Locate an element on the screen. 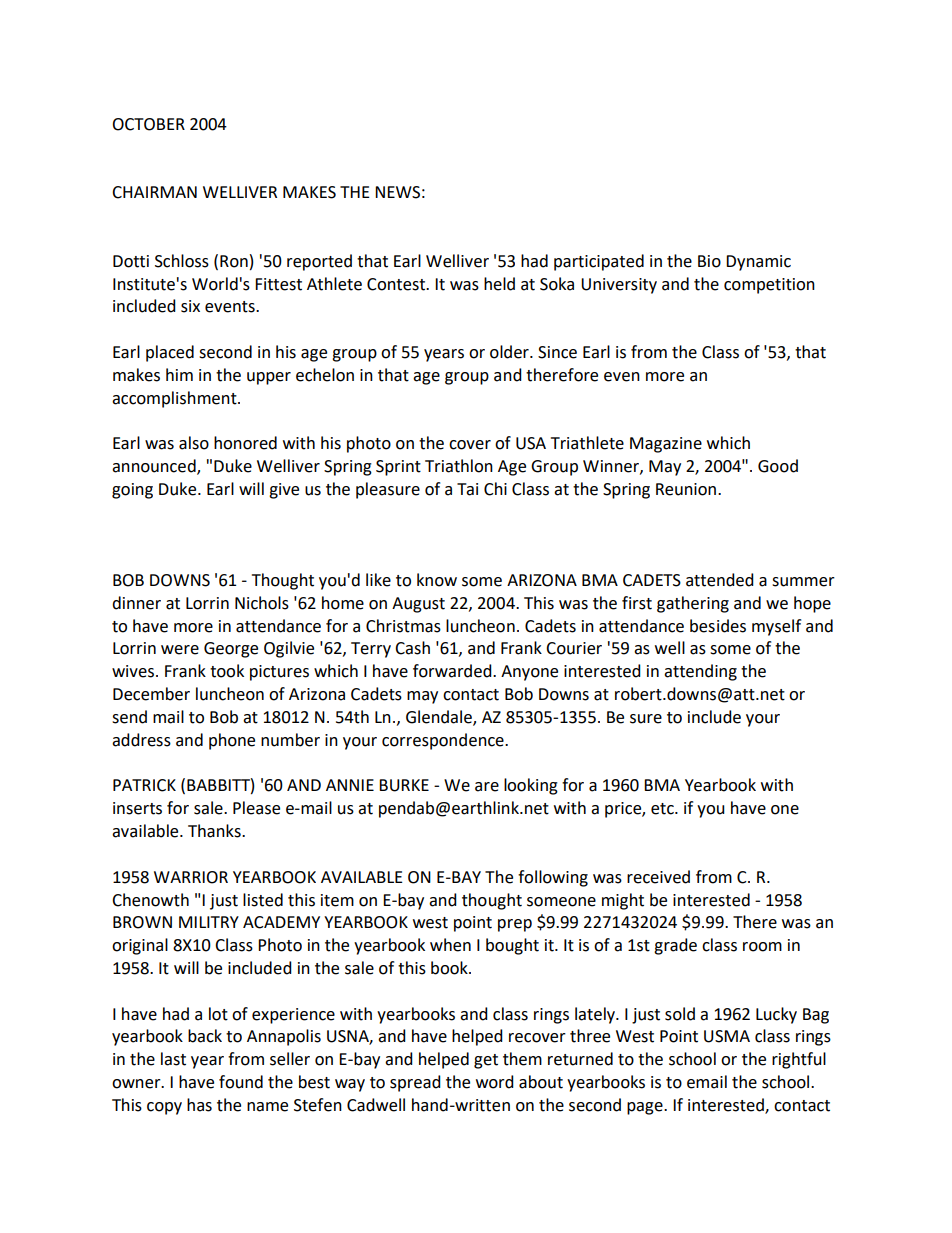 Image resolution: width=952 pixels, height=1233 pixels. received is located at coordinates (658, 877).
